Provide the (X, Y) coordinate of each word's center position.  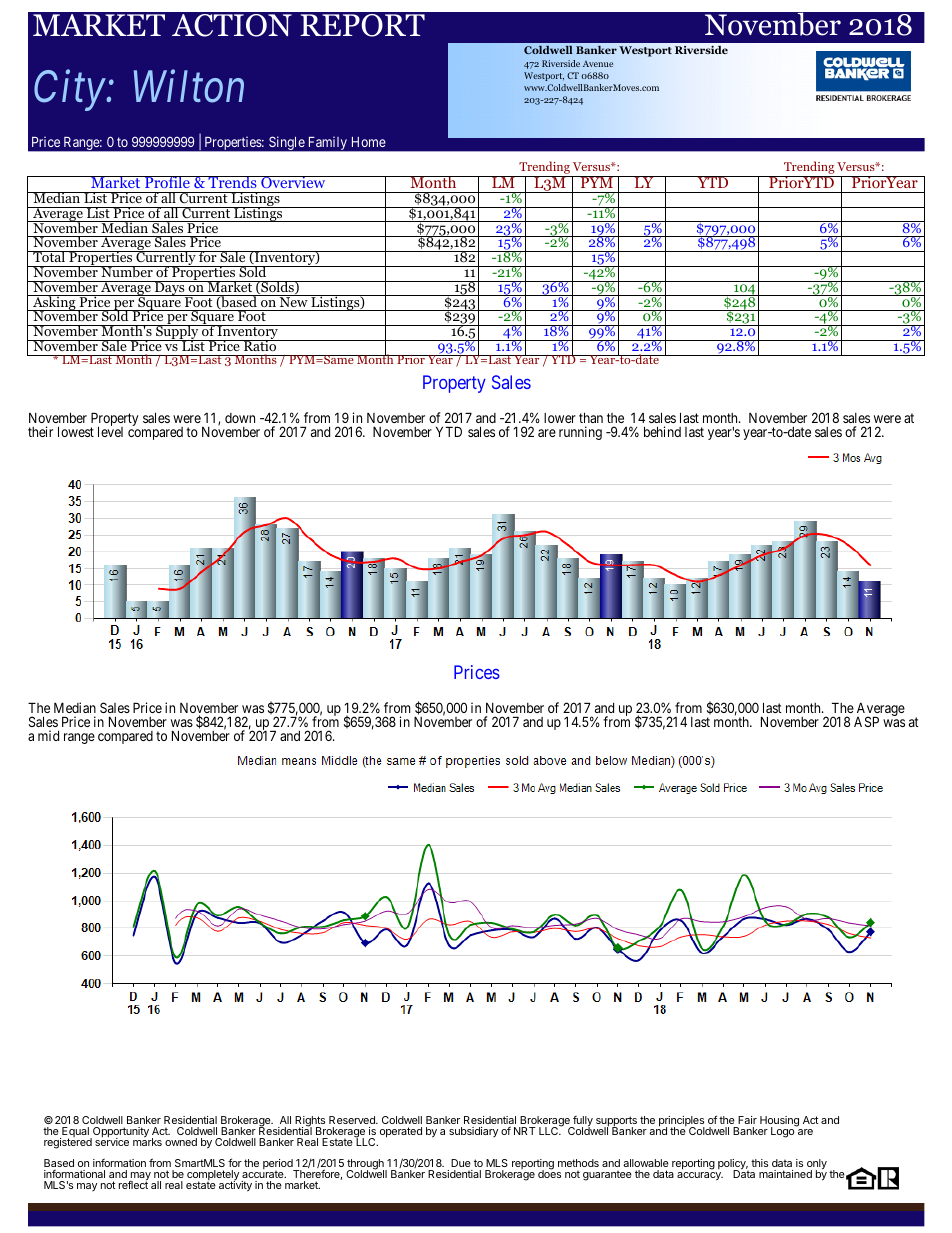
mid (48, 735)
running (580, 433)
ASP (866, 721)
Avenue (598, 64)
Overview (293, 182)
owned (181, 1142)
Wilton (189, 86)
